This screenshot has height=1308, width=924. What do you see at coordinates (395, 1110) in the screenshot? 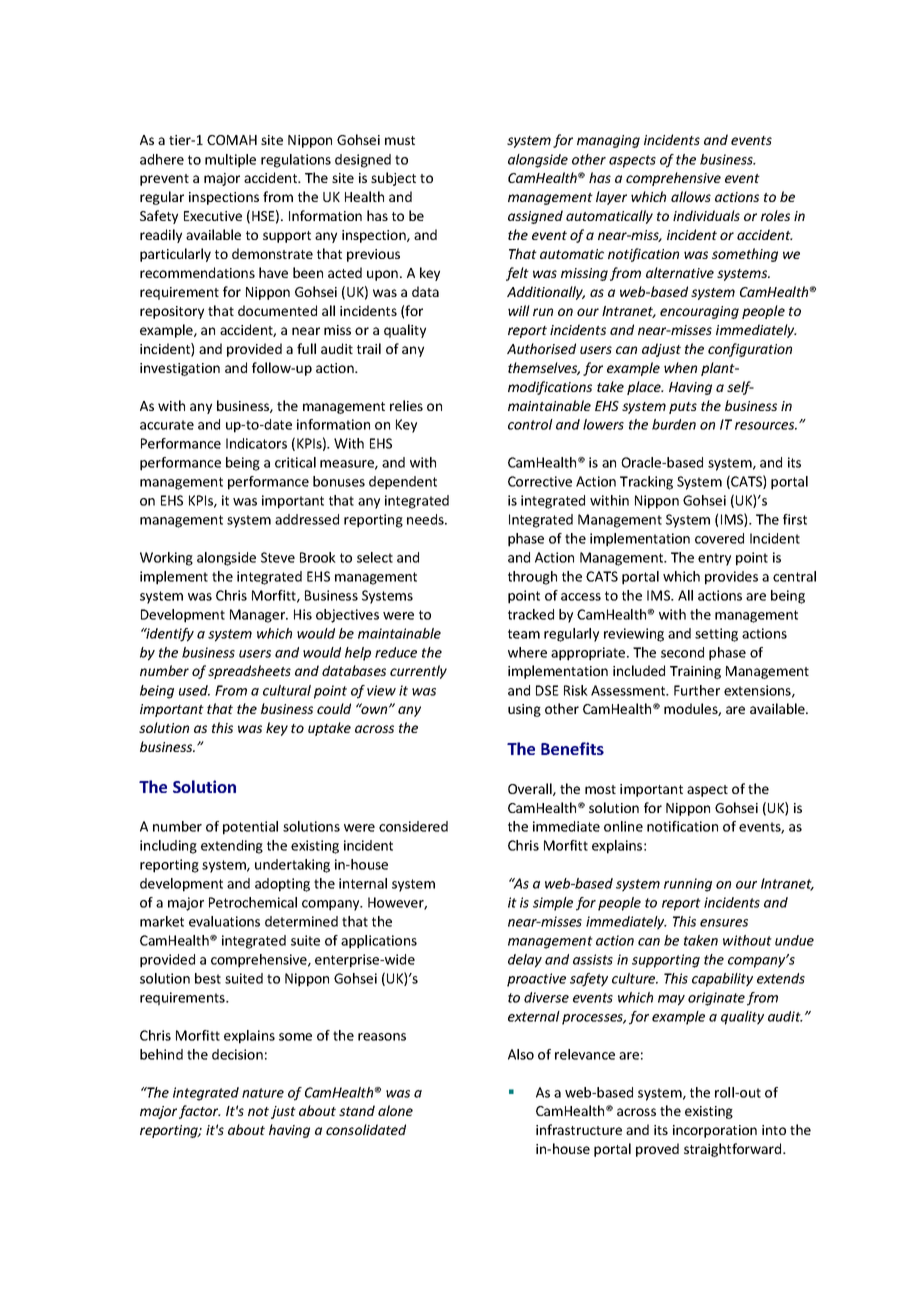
I see `alone` at bounding box center [395, 1110].
